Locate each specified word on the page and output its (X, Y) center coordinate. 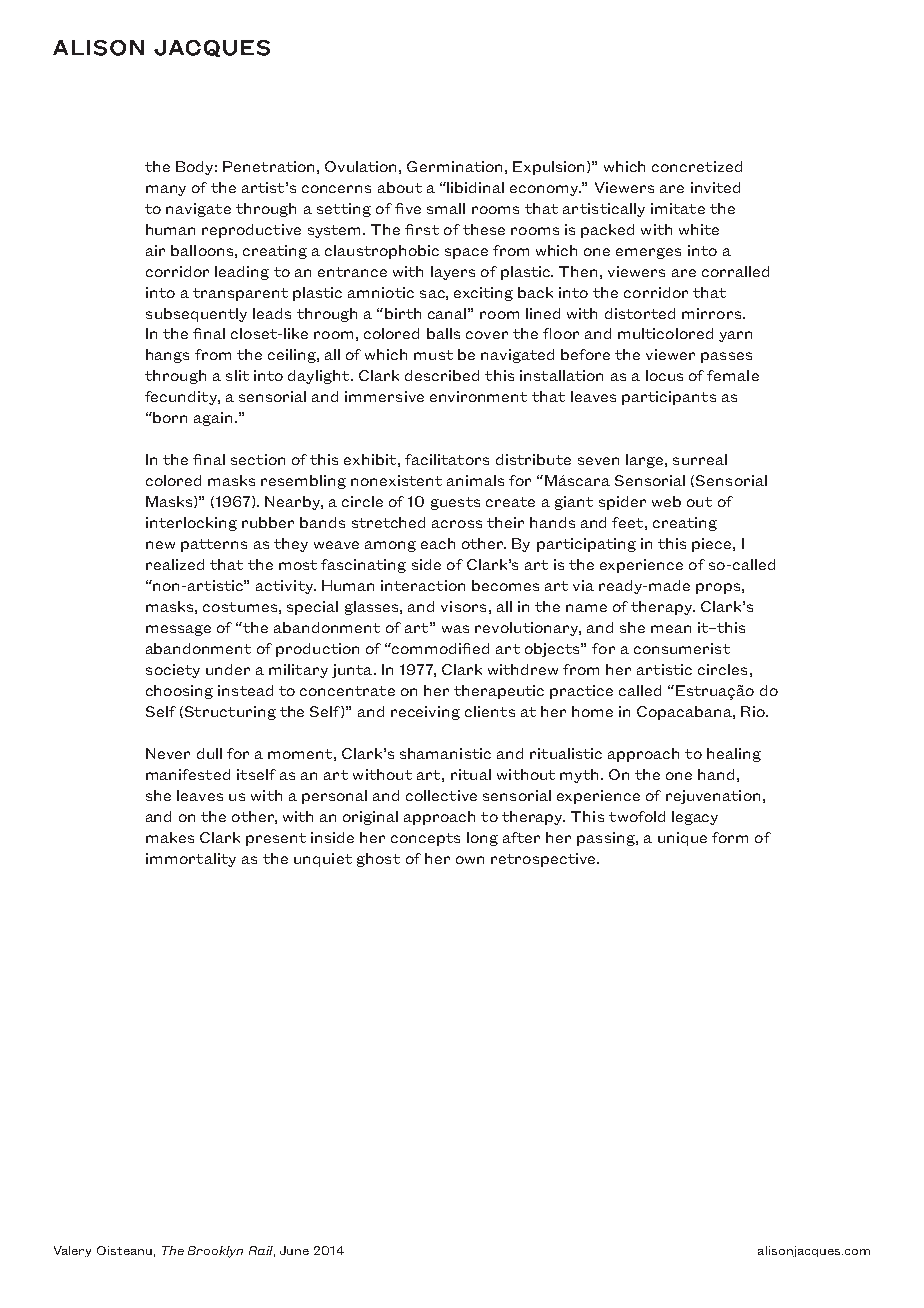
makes (170, 837)
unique (682, 839)
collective (441, 795)
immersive (384, 396)
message (178, 630)
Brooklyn (215, 1252)
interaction (423, 585)
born (170, 417)
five (408, 208)
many (166, 190)
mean (671, 629)
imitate (678, 208)
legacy (695, 818)
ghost (378, 860)
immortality (191, 860)
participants (669, 398)
